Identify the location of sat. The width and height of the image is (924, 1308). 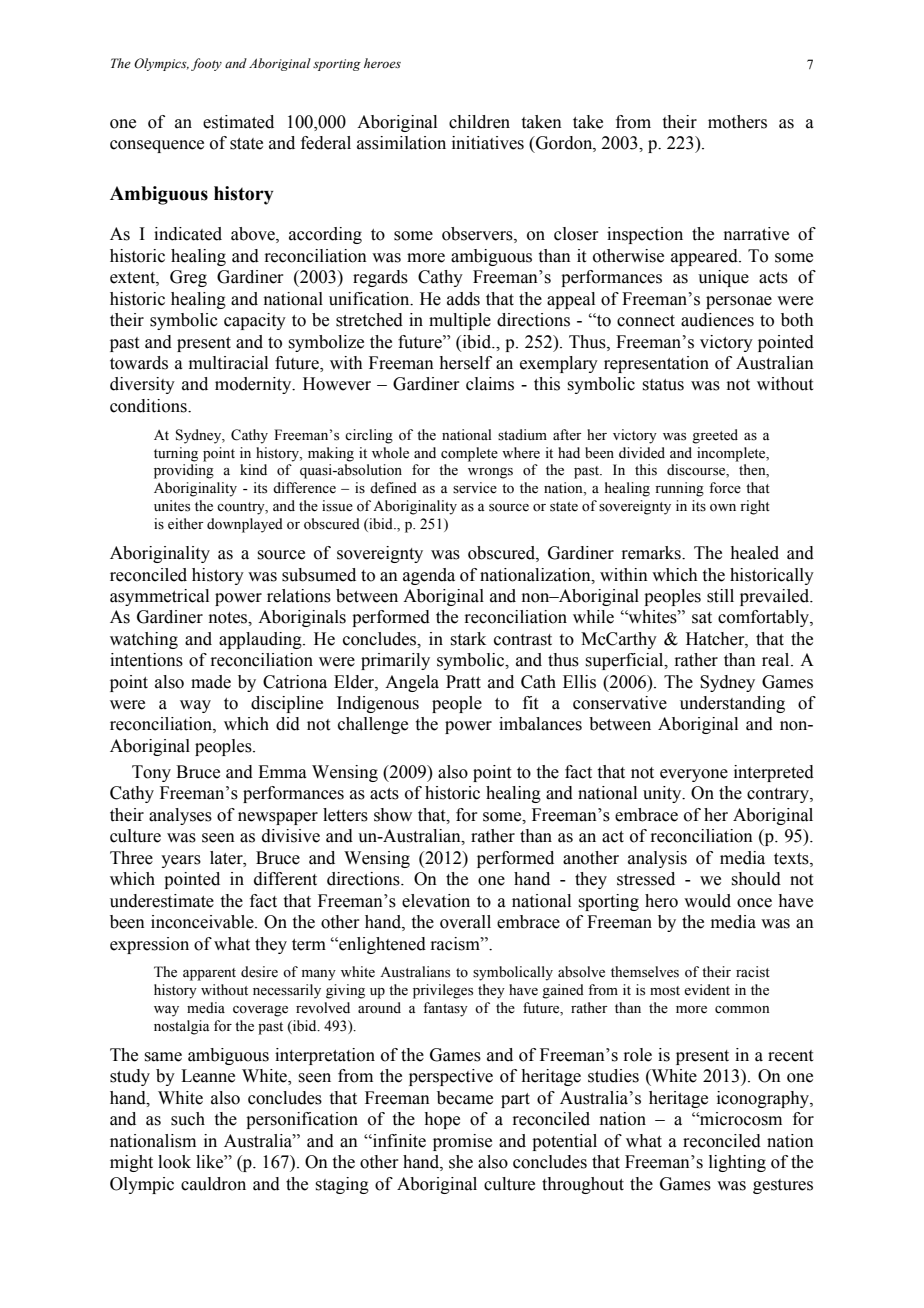
(702, 618).
